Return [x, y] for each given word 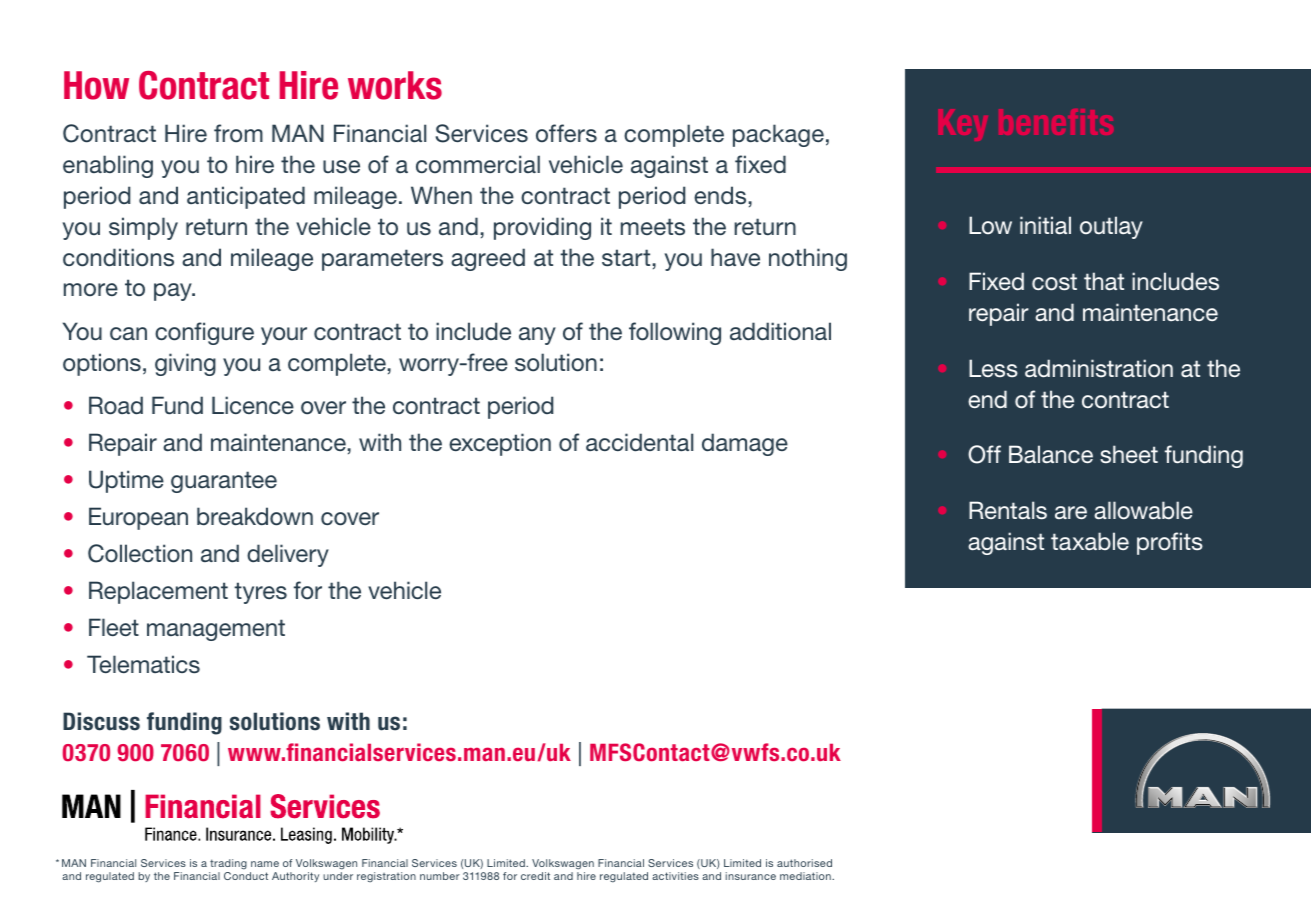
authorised [804, 863]
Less [993, 368]
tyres [260, 593]
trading [228, 864]
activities [675, 876]
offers [566, 133]
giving [185, 364]
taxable [1090, 541]
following [675, 333]
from [238, 133]
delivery [288, 555]
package [778, 135]
